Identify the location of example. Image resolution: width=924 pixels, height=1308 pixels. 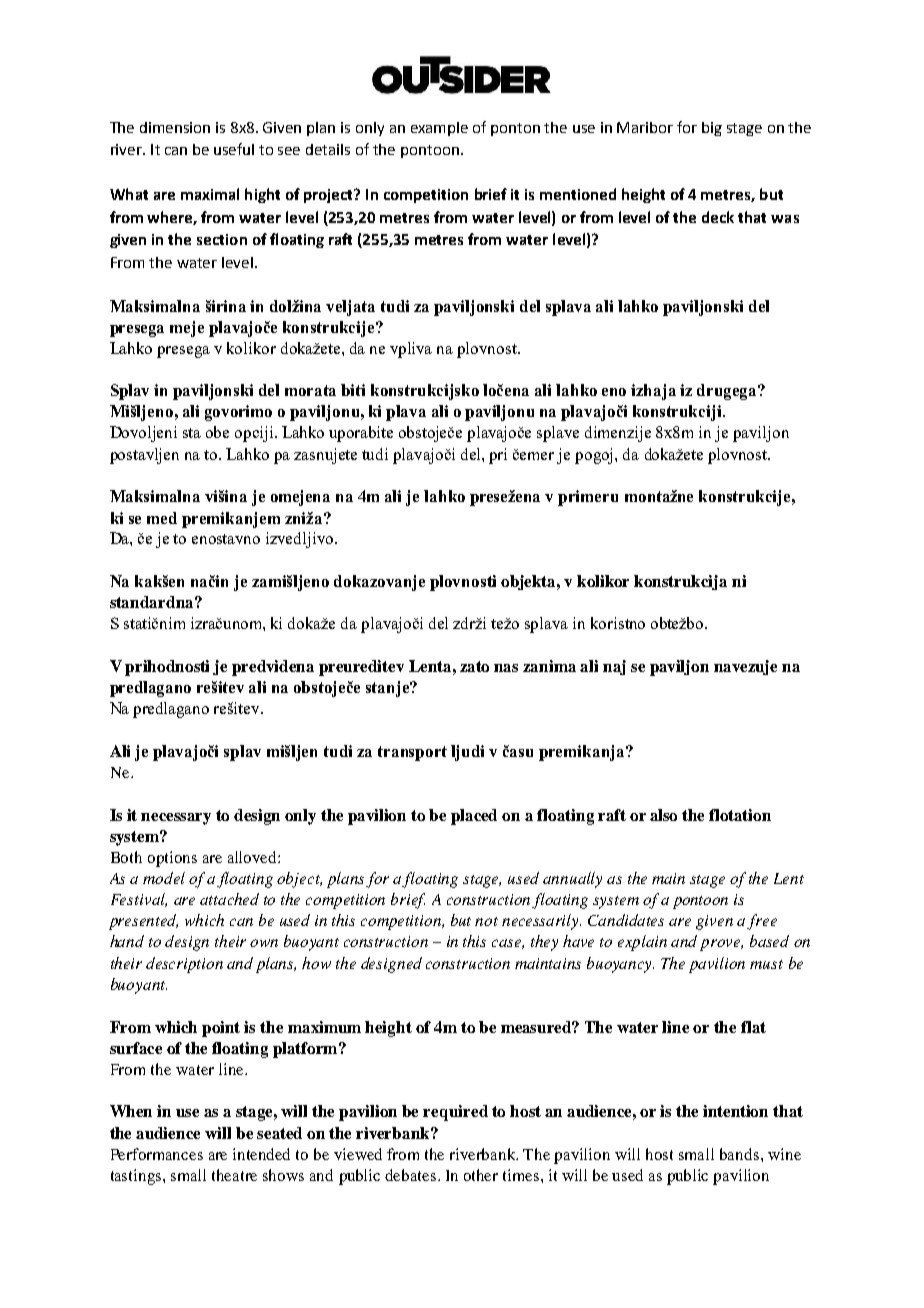
(439, 129).
